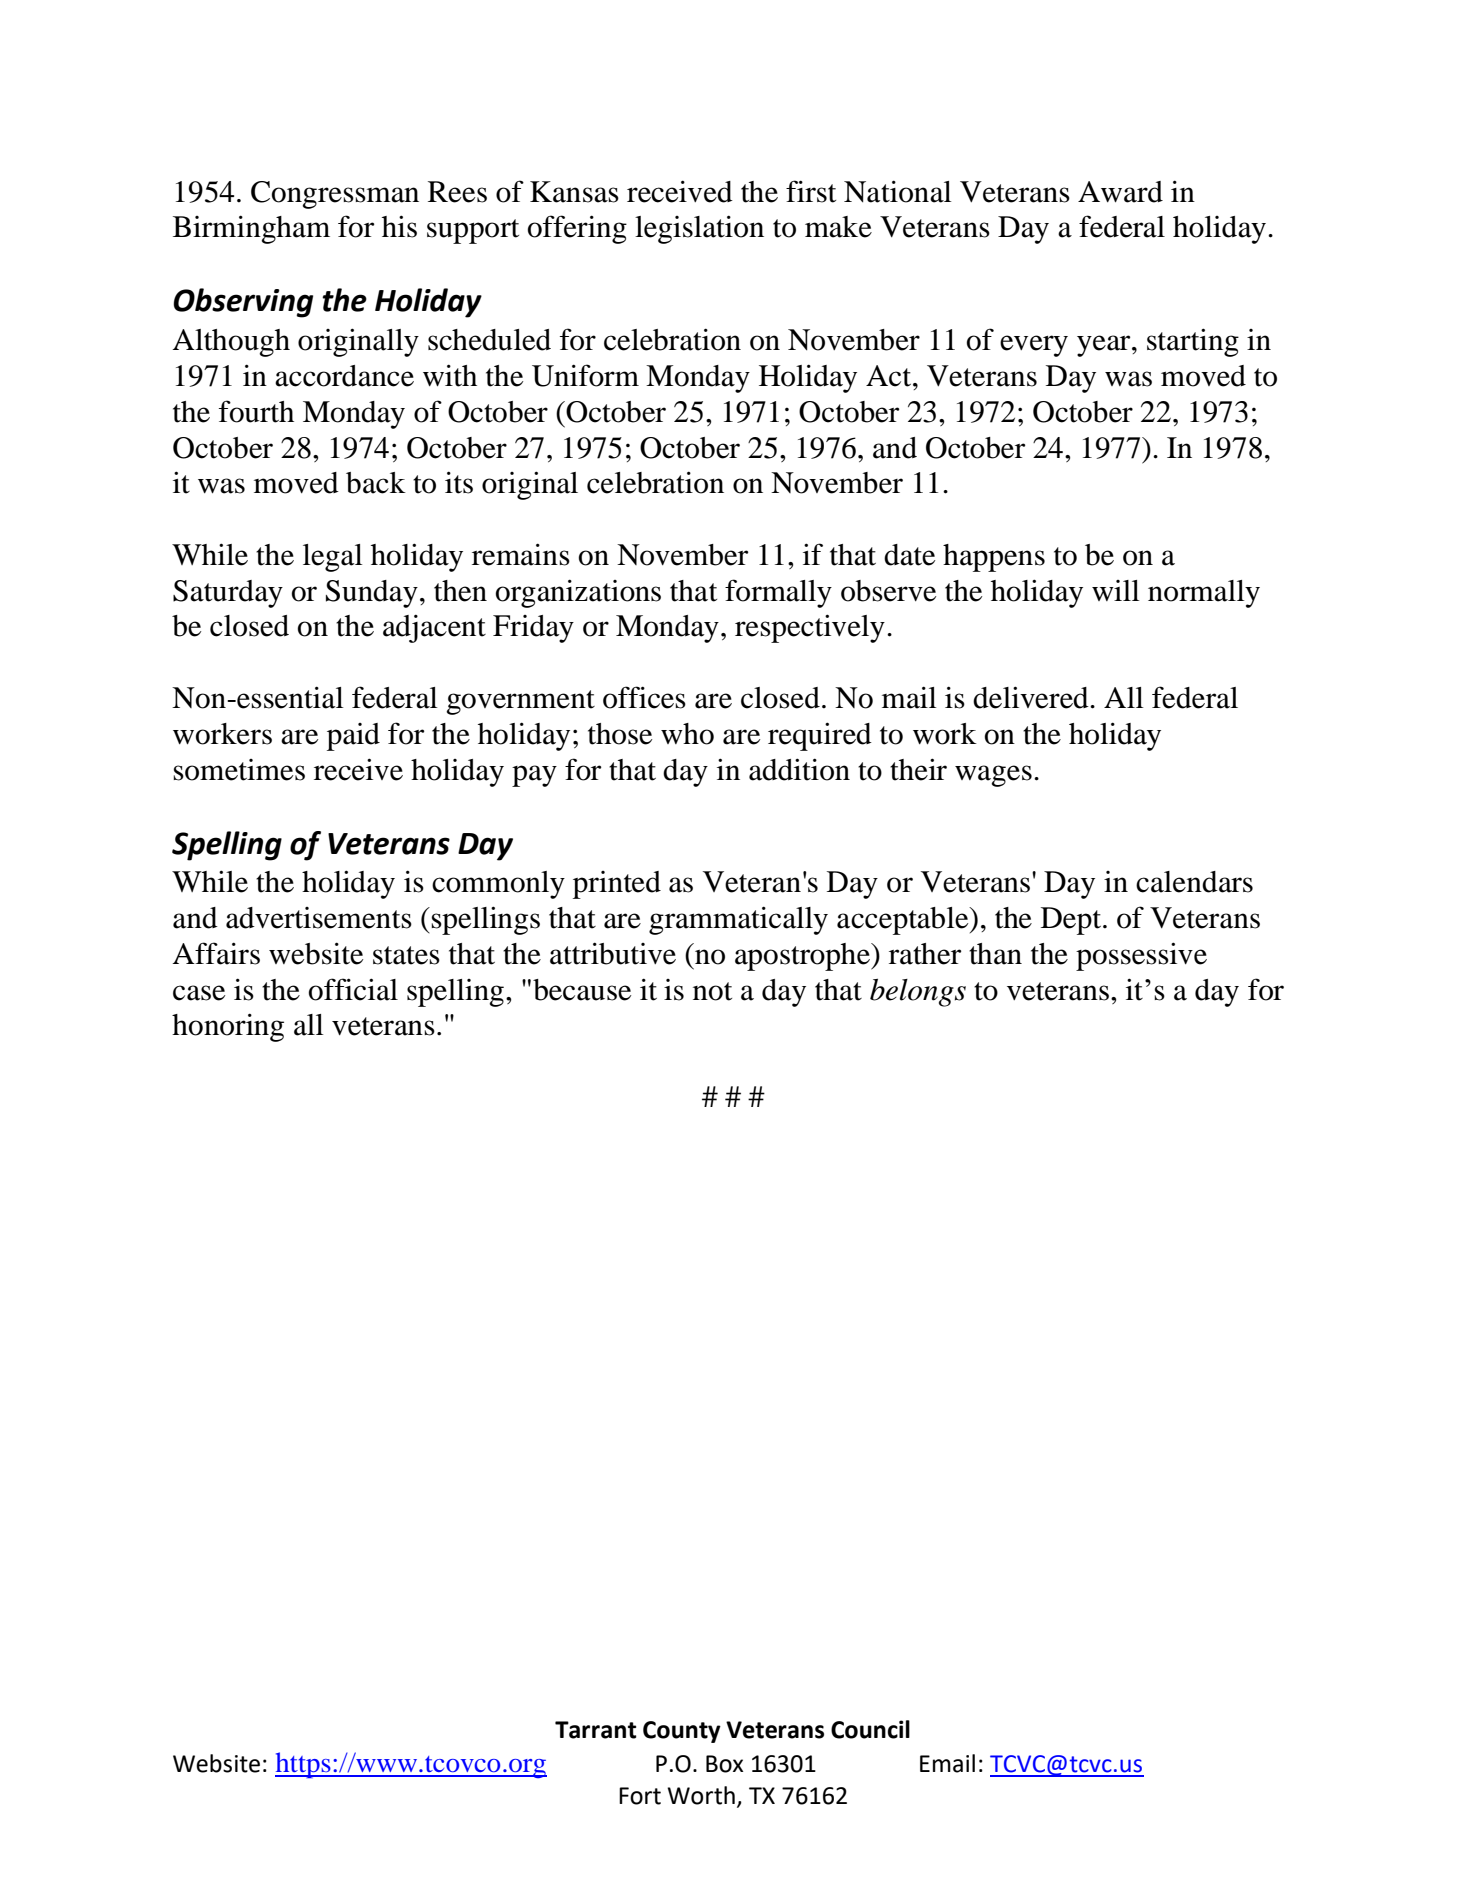 The image size is (1466, 1897). I want to click on legislation, so click(699, 229).
